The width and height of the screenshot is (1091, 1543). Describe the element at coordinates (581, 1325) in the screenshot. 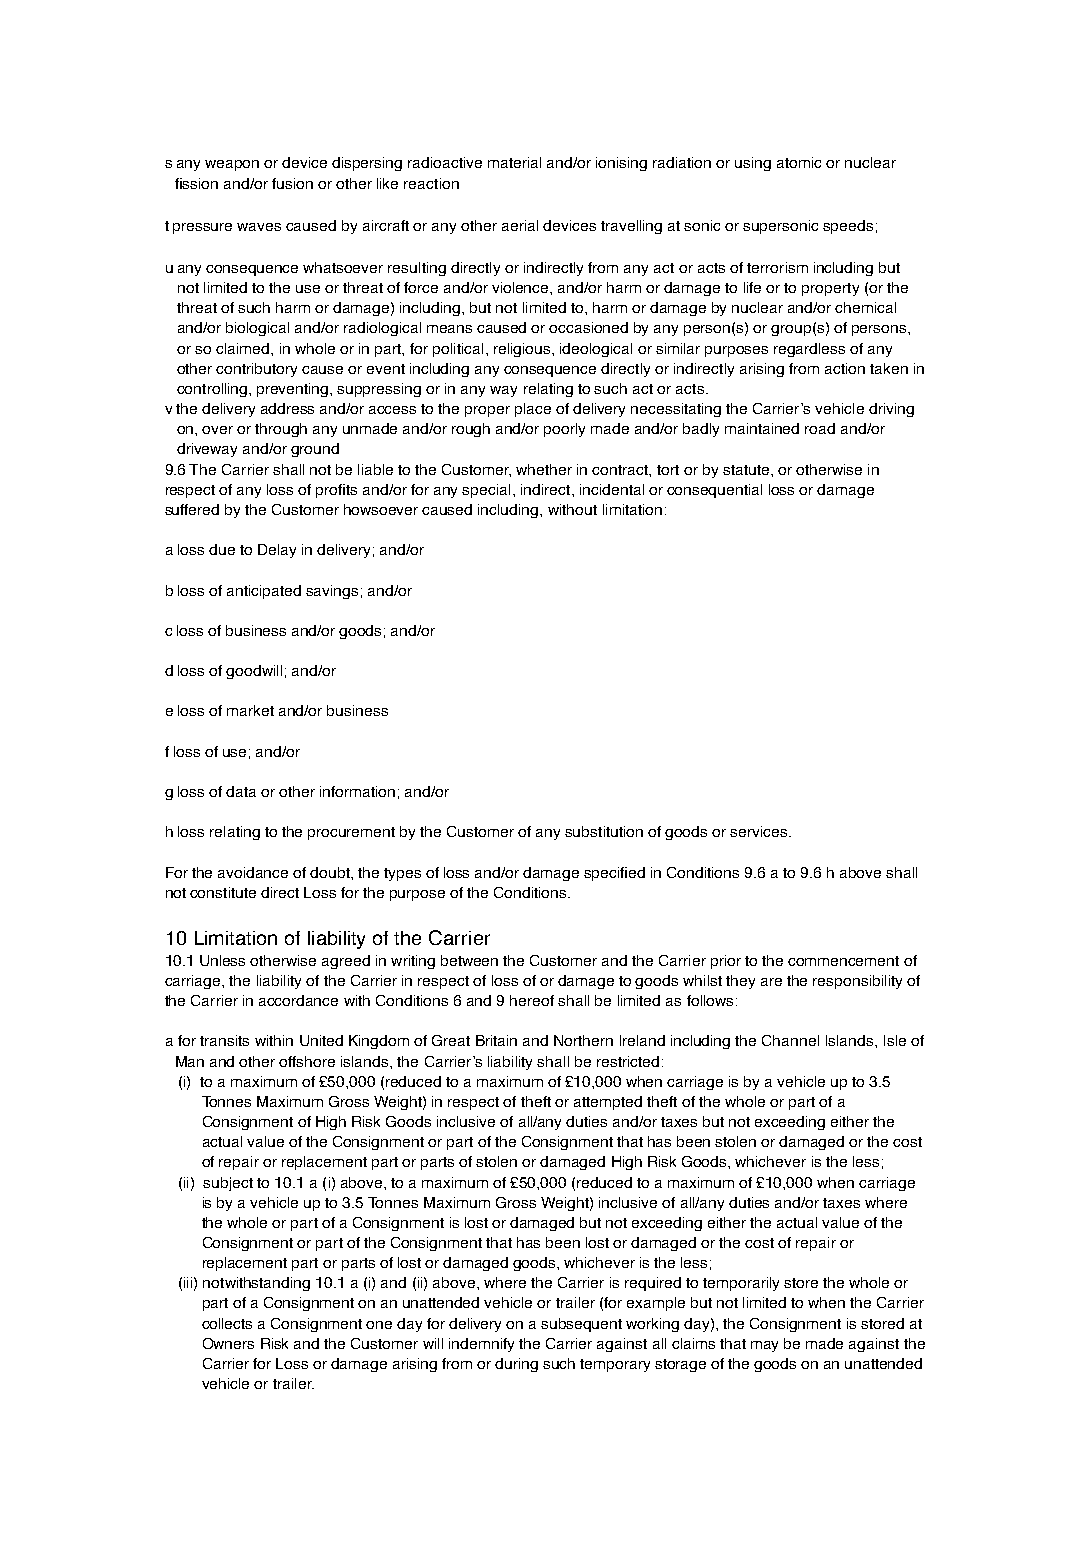

I see `subsequent` at that location.
